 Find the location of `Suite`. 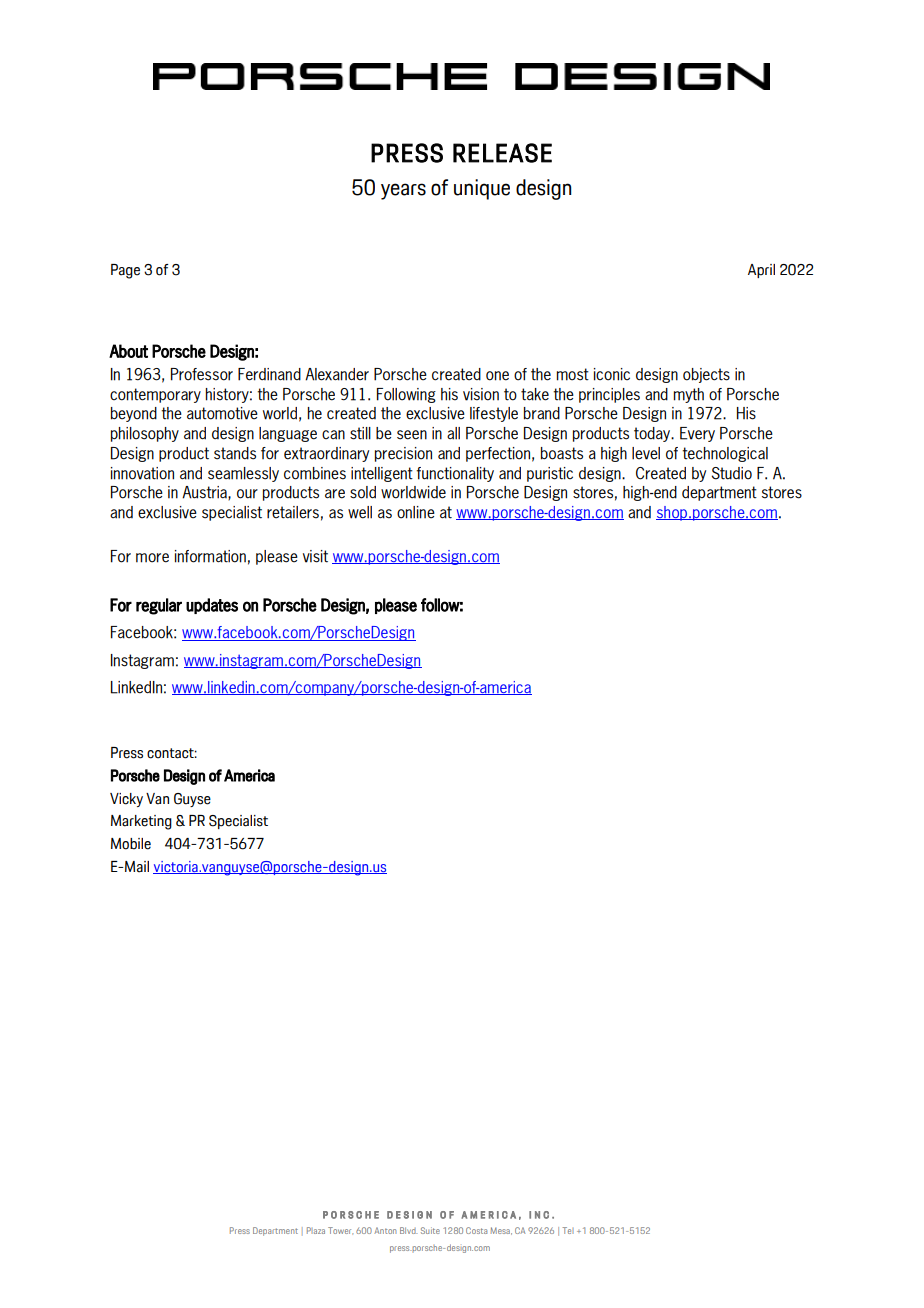

Suite is located at coordinates (430, 1230).
